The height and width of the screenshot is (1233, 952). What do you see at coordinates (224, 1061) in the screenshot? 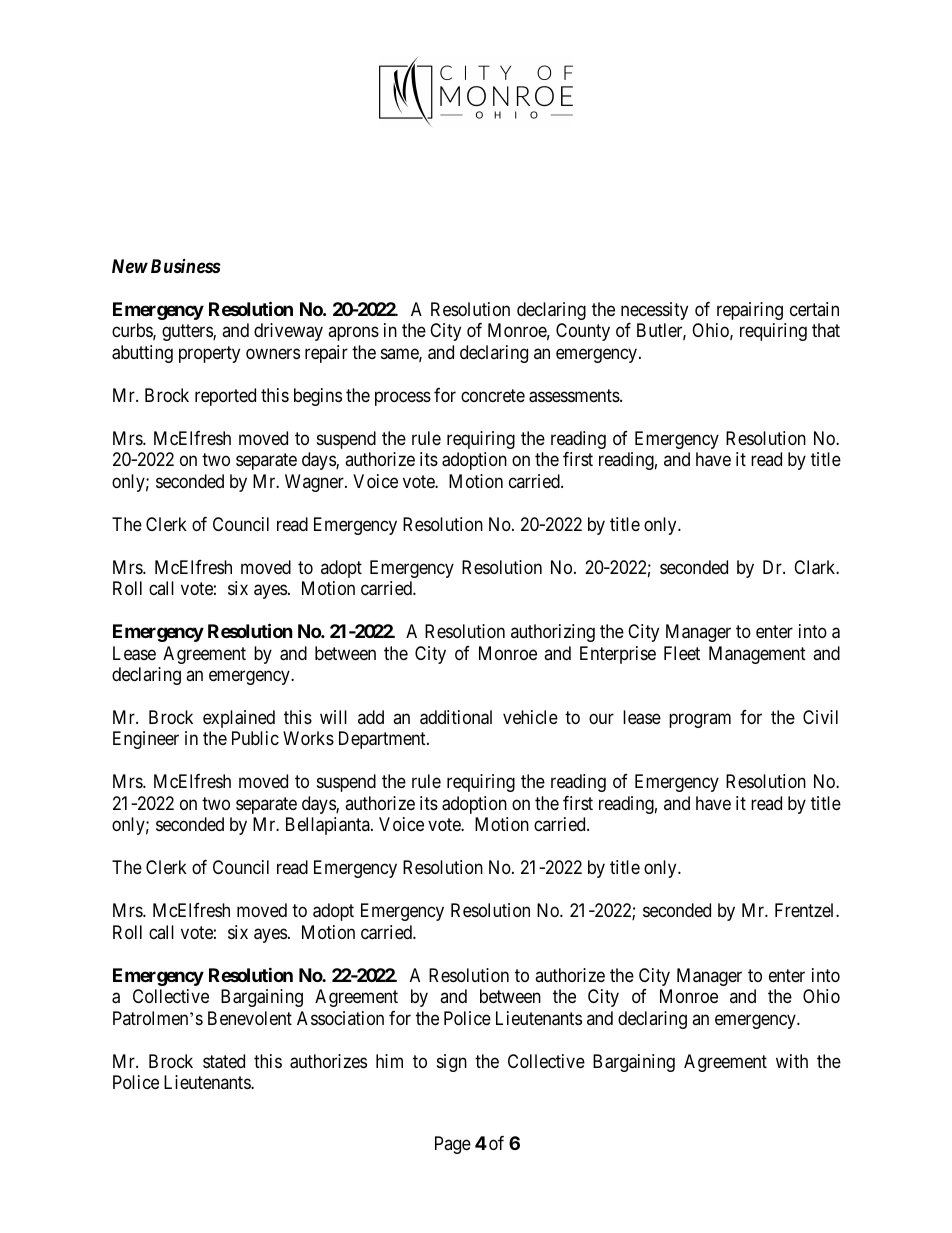
I see `stated` at bounding box center [224, 1061].
